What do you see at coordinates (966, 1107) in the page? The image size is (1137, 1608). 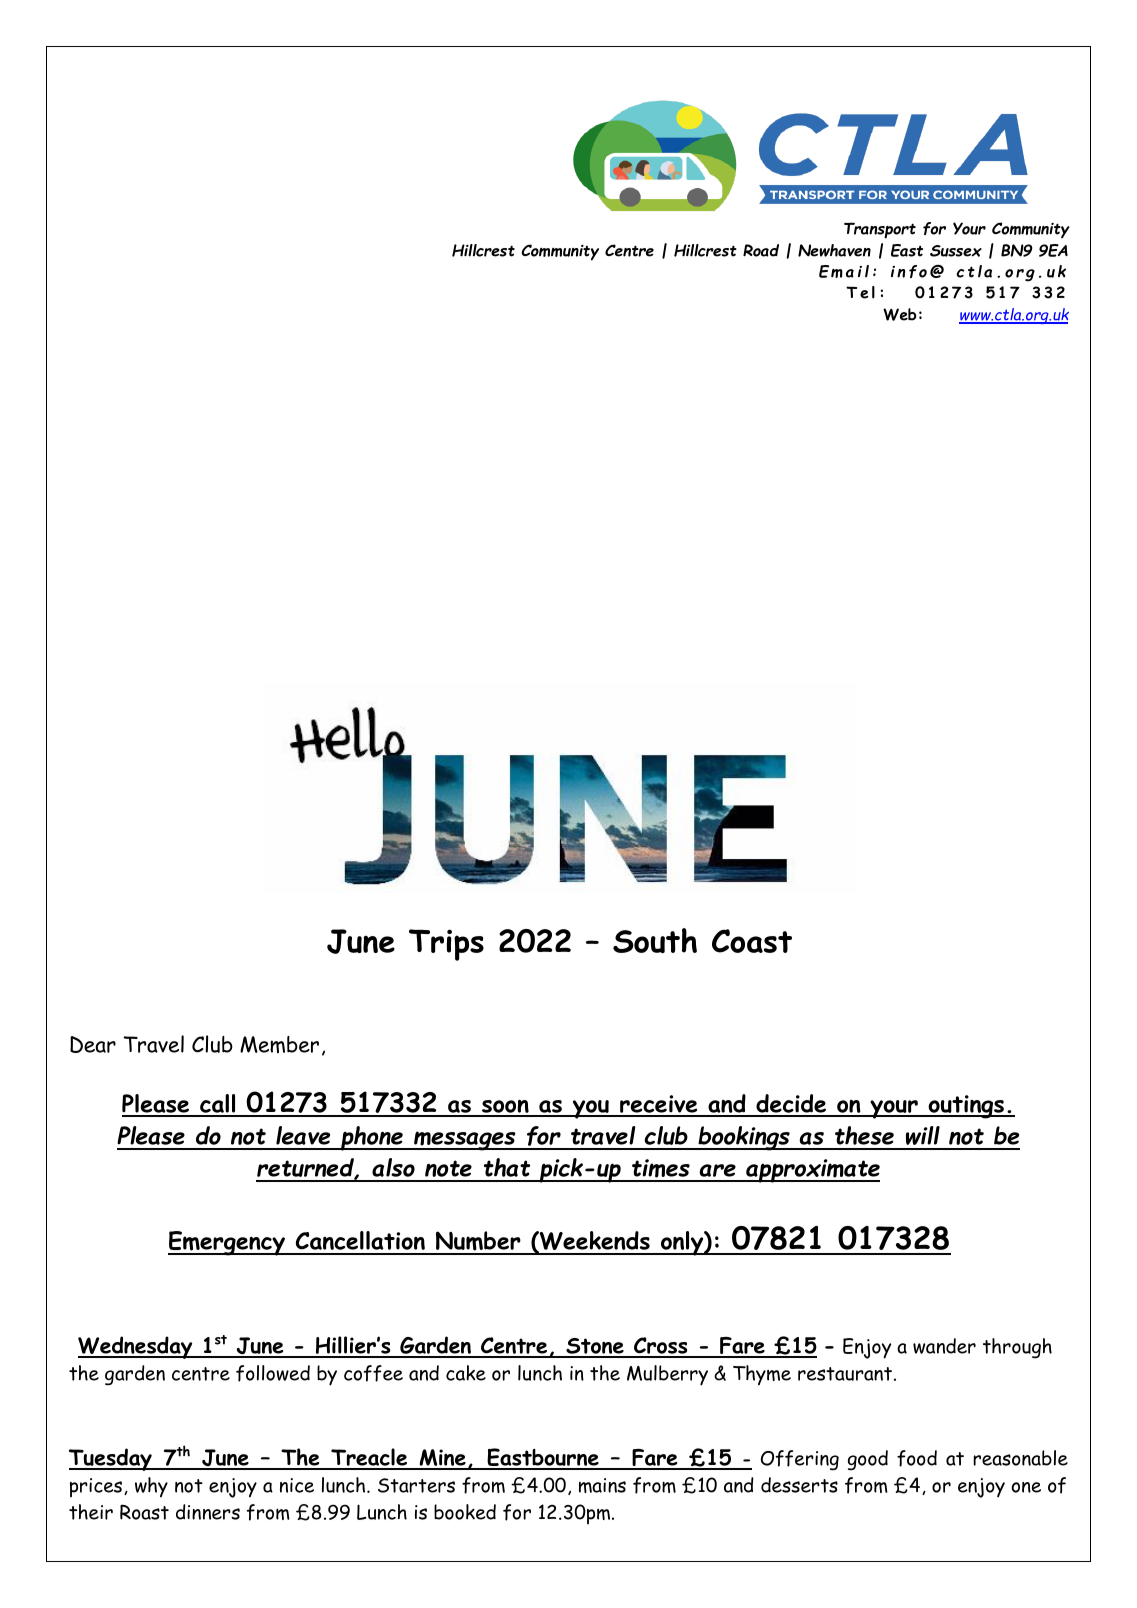 I see `outings` at bounding box center [966, 1107].
